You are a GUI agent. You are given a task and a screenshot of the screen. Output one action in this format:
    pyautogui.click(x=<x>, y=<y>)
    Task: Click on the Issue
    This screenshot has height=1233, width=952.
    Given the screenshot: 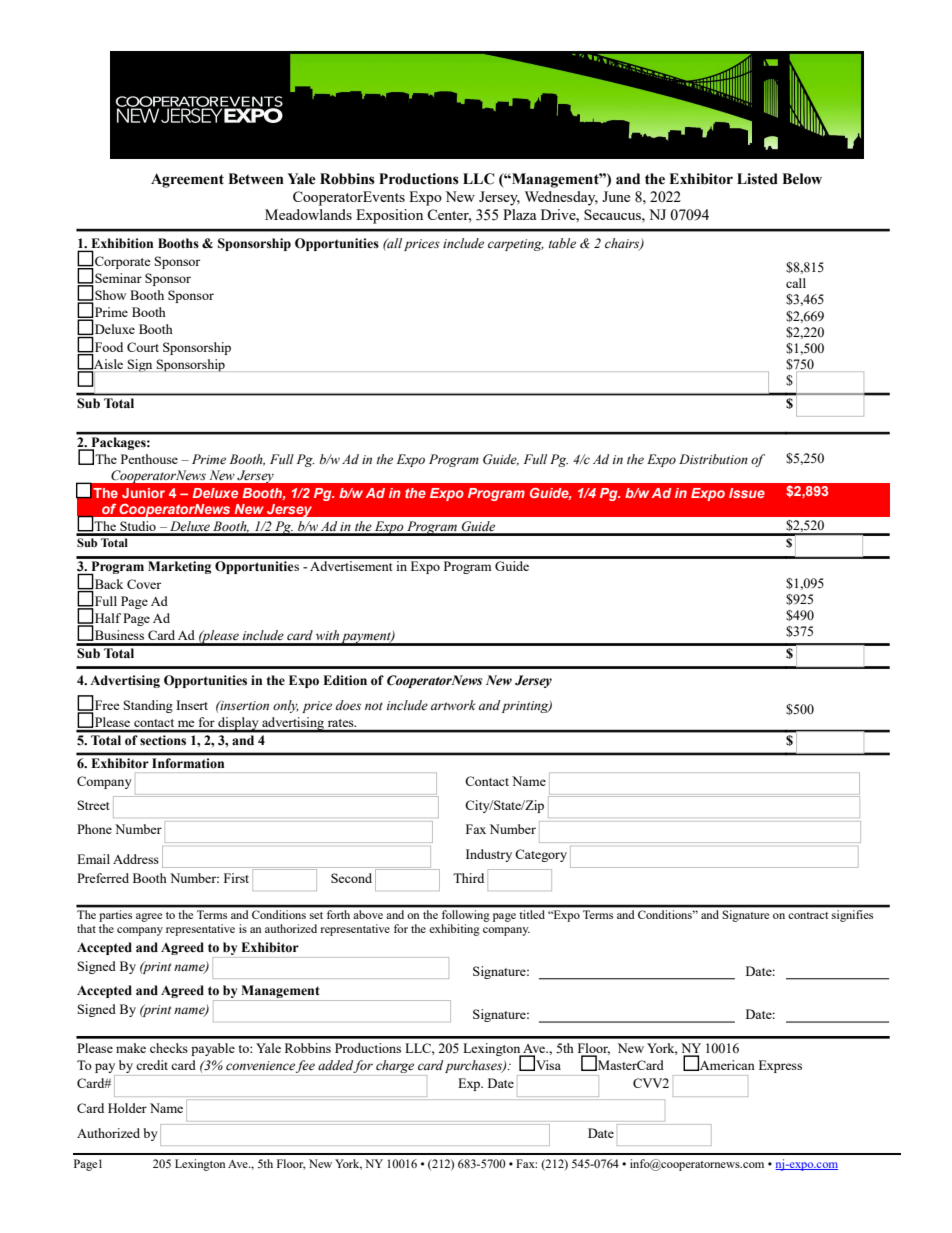 What is the action you would take?
    pyautogui.click(x=747, y=493)
